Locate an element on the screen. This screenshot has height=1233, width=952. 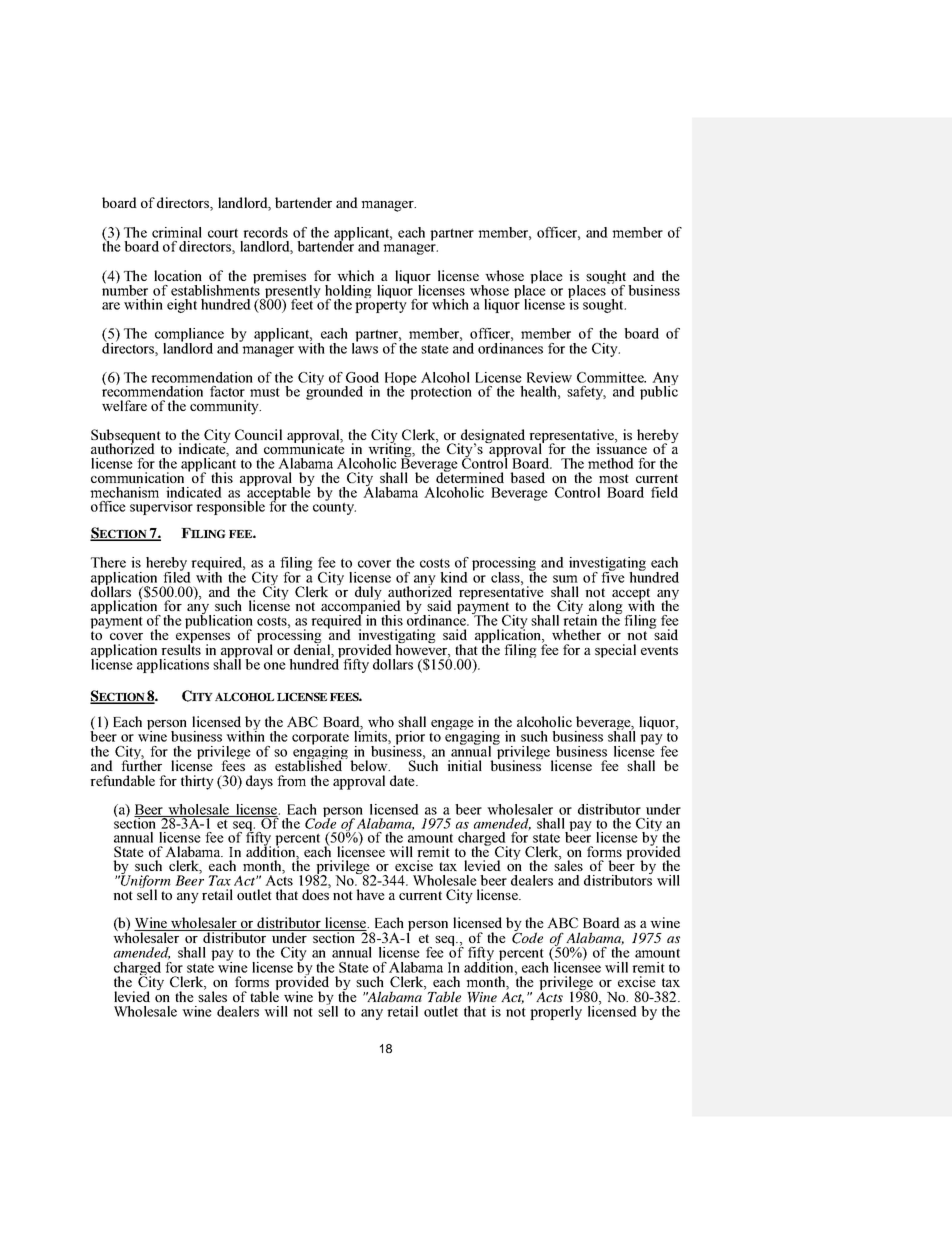
kind is located at coordinates (454, 577).
